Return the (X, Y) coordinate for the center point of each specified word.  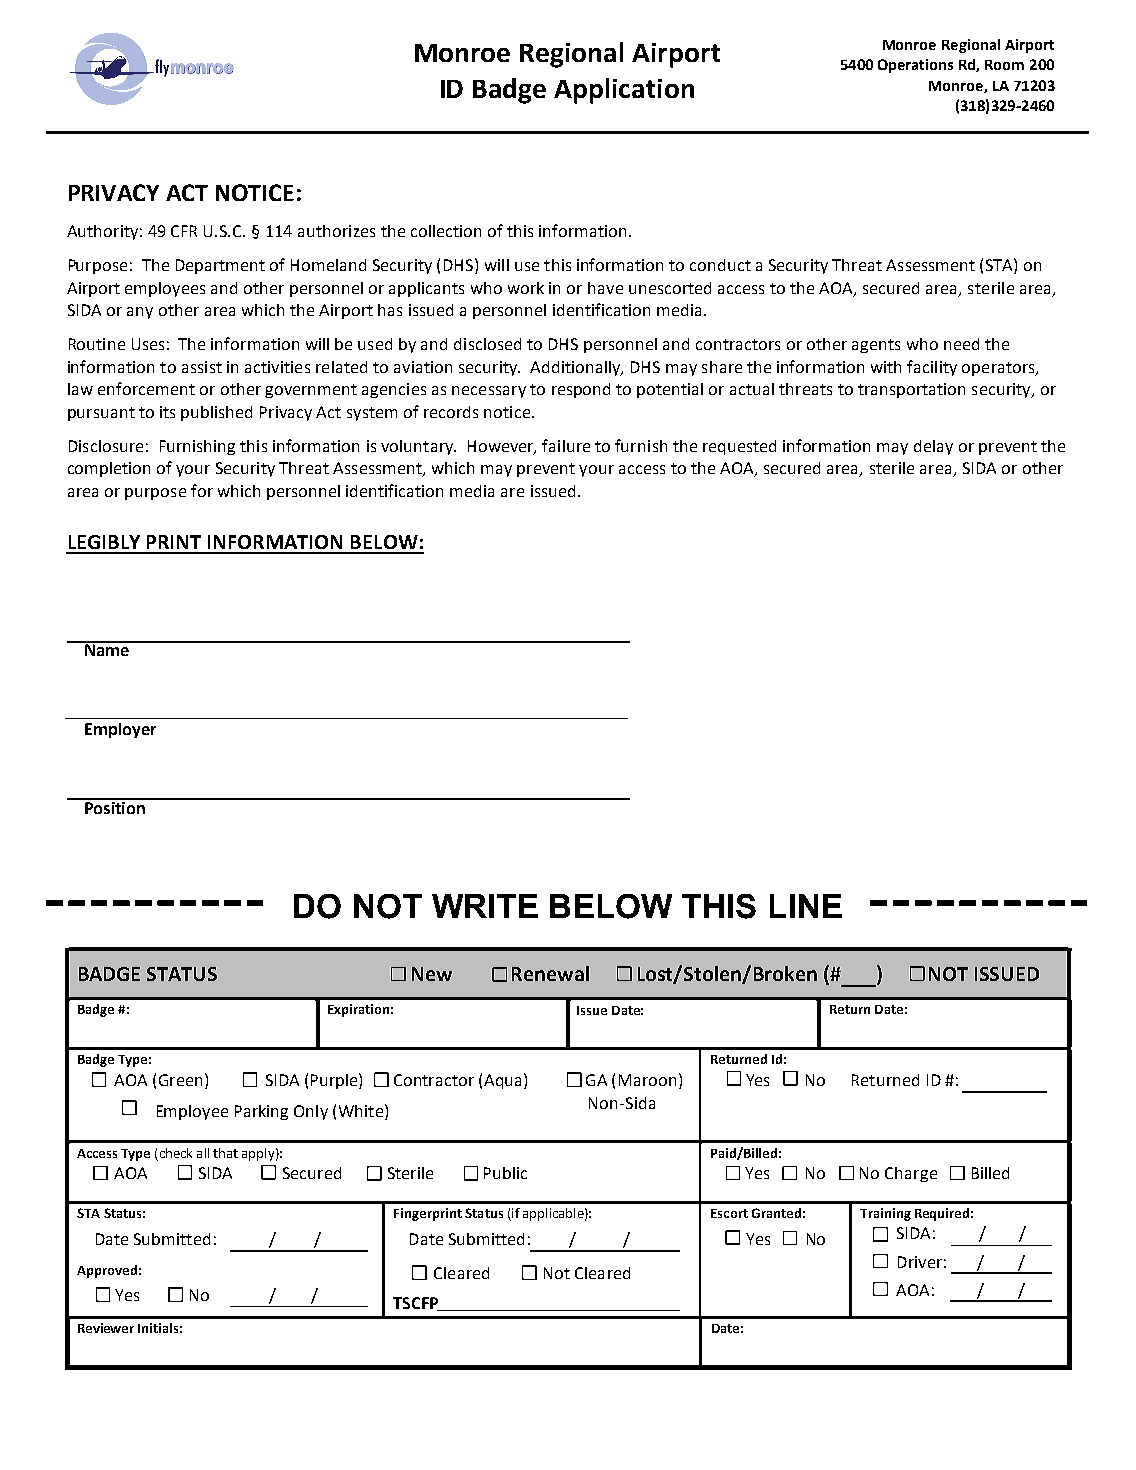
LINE (806, 906)
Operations (915, 66)
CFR (184, 231)
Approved (107, 1271)
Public (505, 1173)
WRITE (485, 906)
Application (624, 91)
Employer (120, 730)
